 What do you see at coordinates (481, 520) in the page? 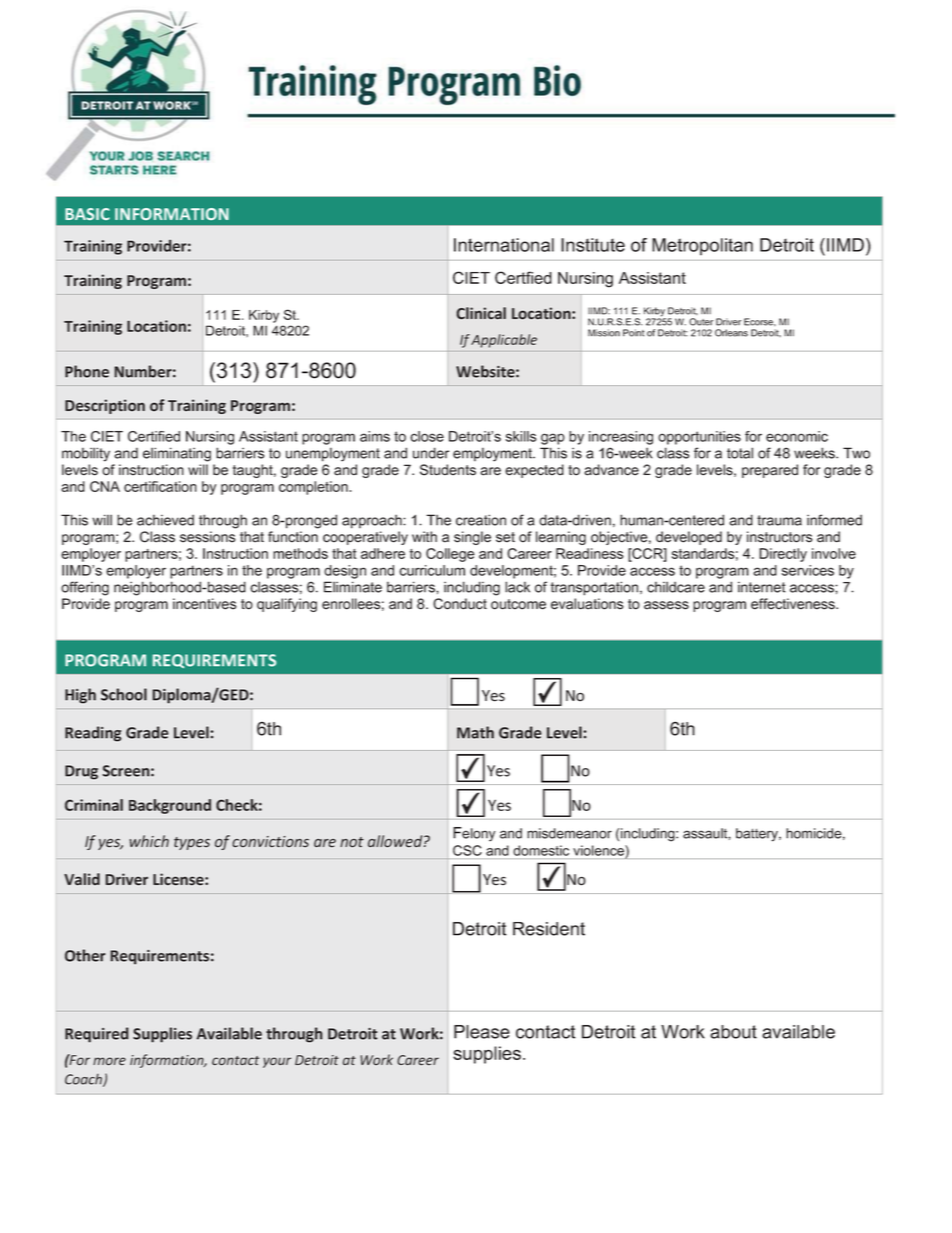
I see `creation` at bounding box center [481, 520].
